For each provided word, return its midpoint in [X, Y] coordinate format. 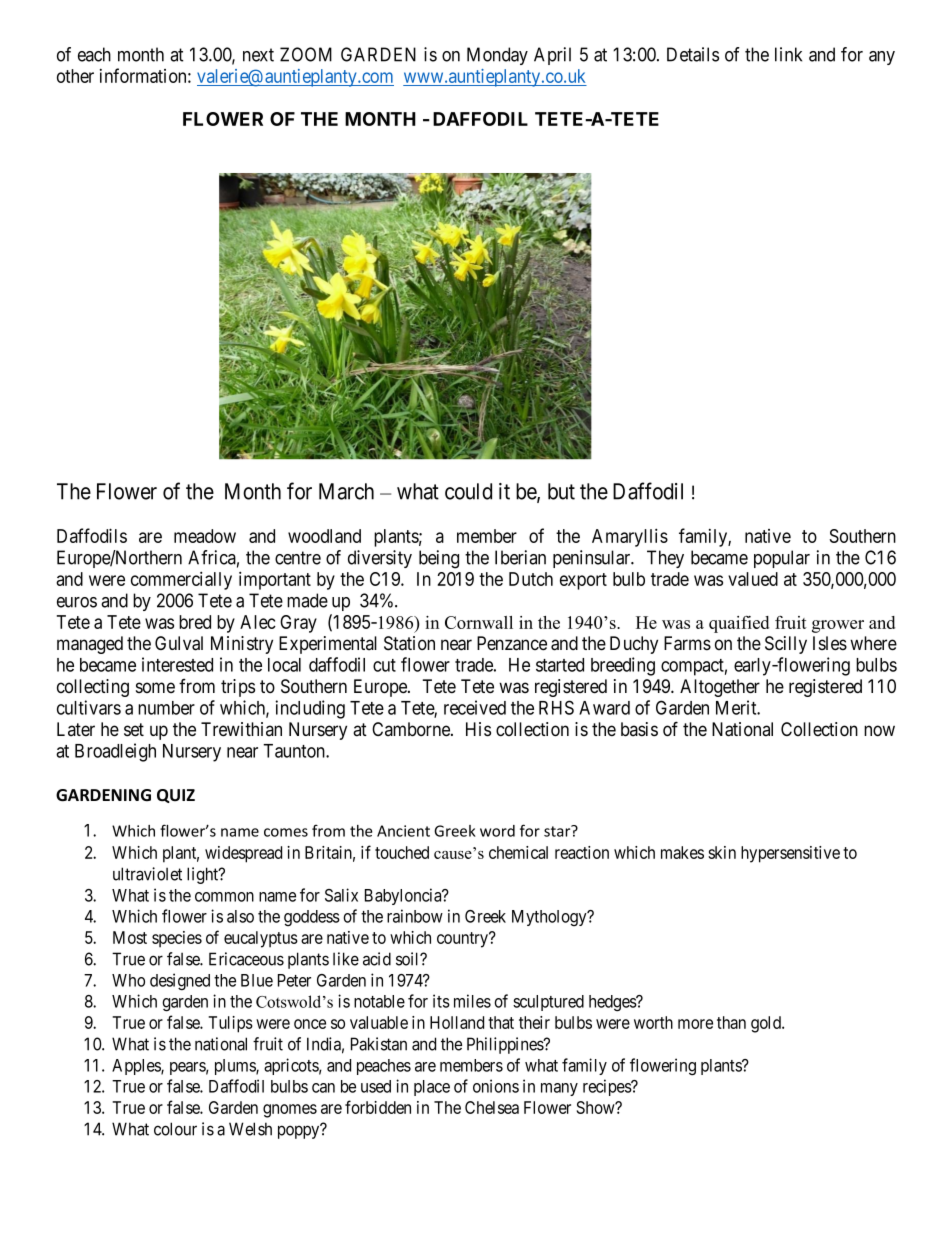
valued [753, 579]
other [75, 76]
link [788, 54]
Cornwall [479, 622]
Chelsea [492, 1107]
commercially [181, 580]
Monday [497, 56]
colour [175, 1129]
